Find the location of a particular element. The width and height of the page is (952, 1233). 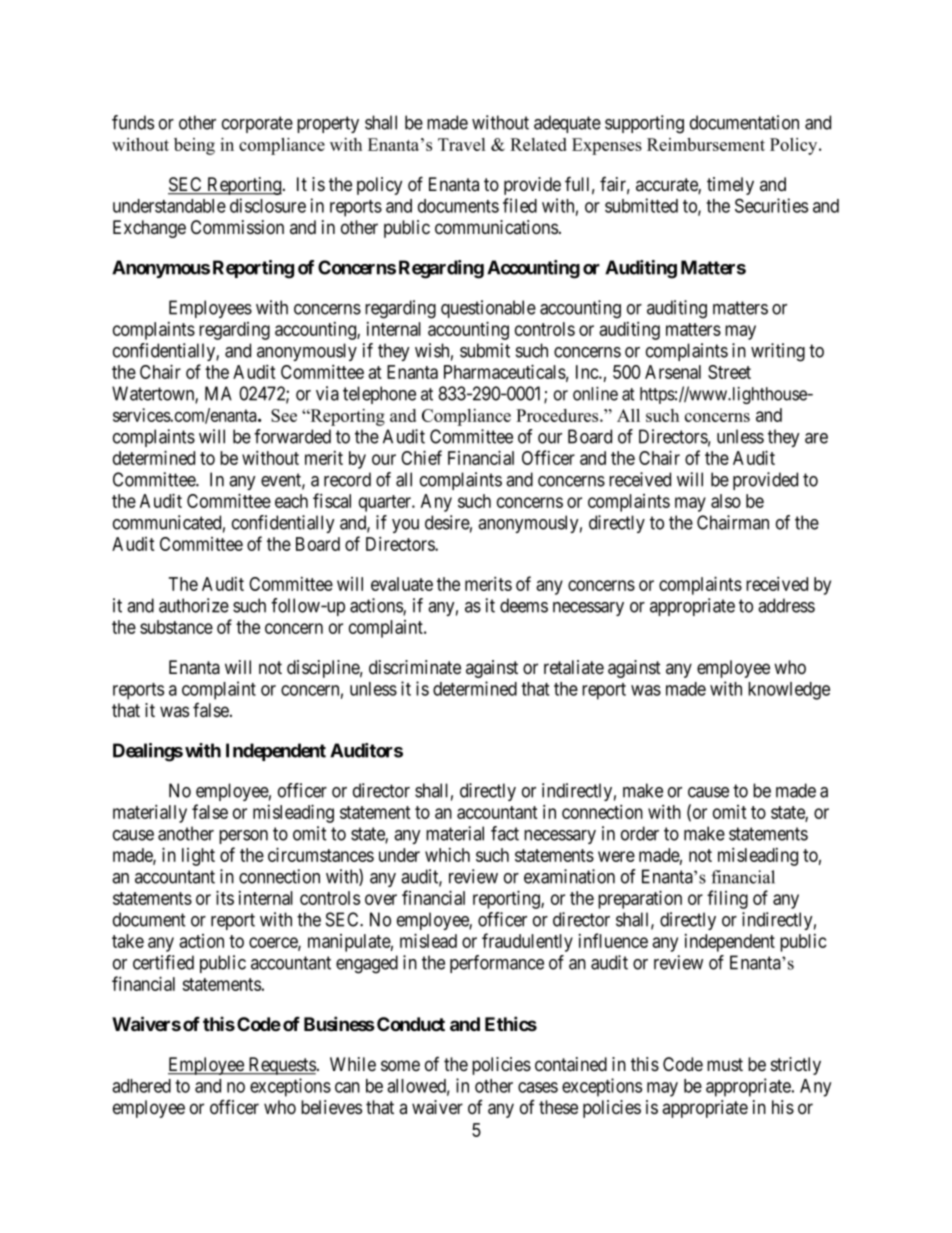

adhered is located at coordinates (141, 1086).
